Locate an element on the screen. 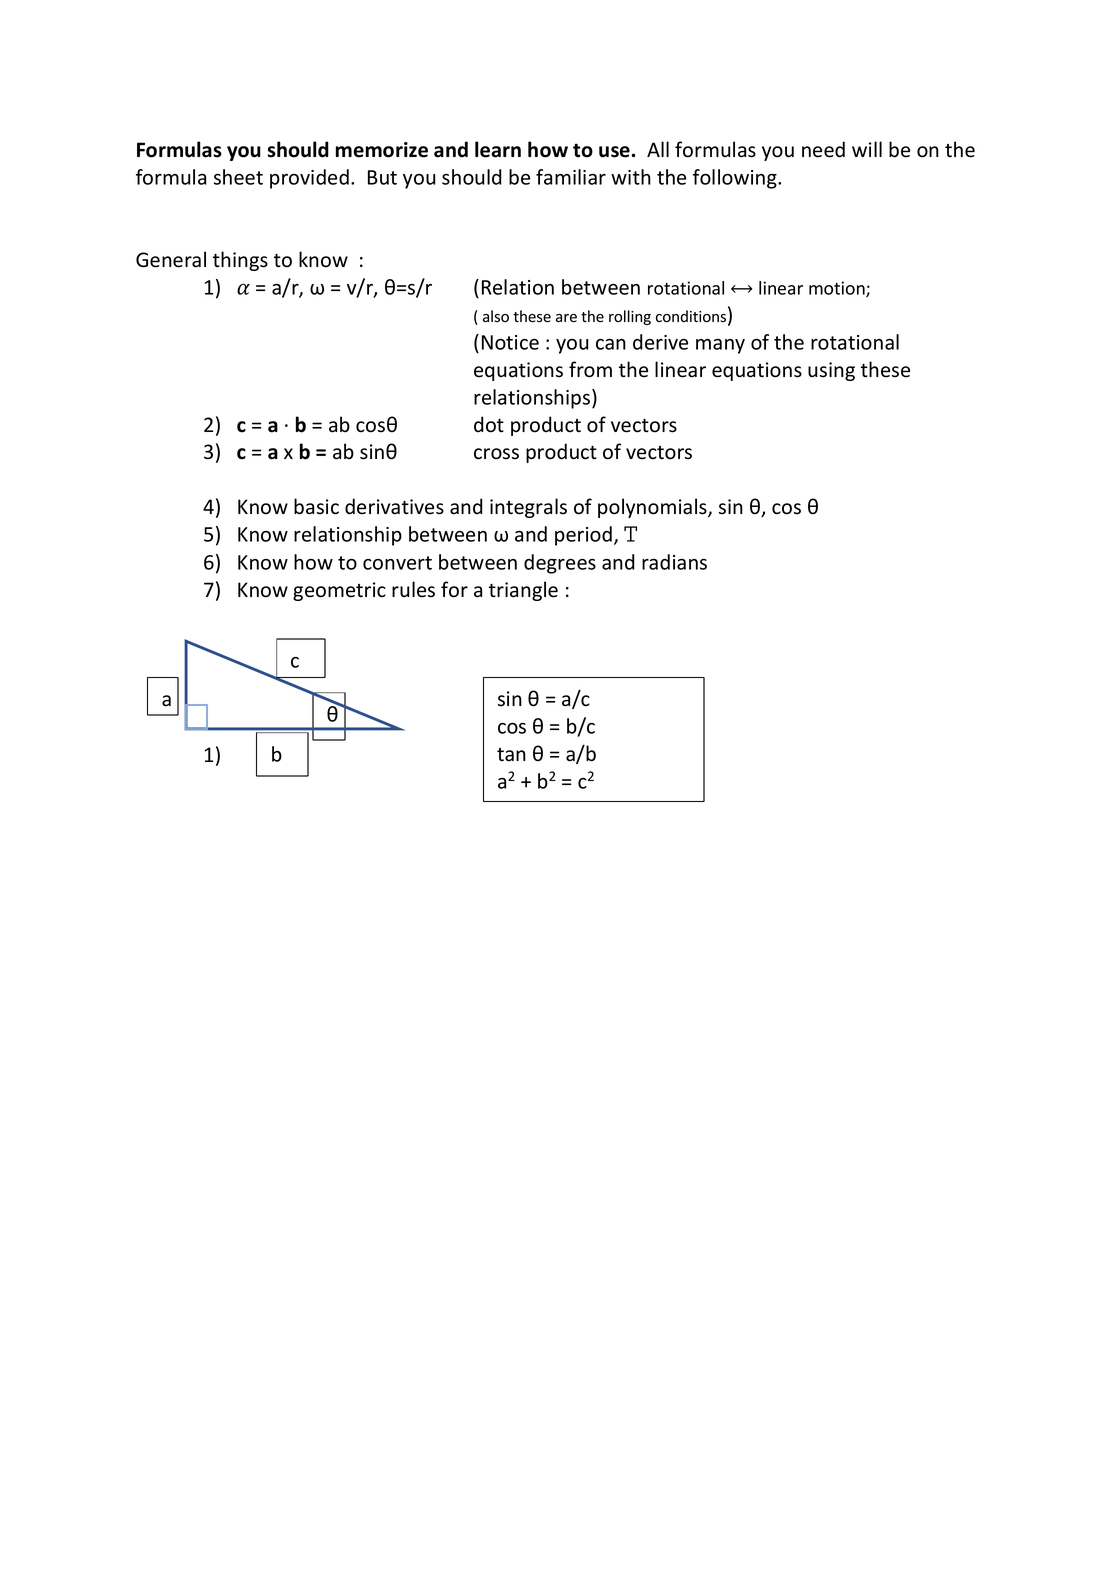 This screenshot has width=1116, height=1580. learn is located at coordinates (498, 149).
